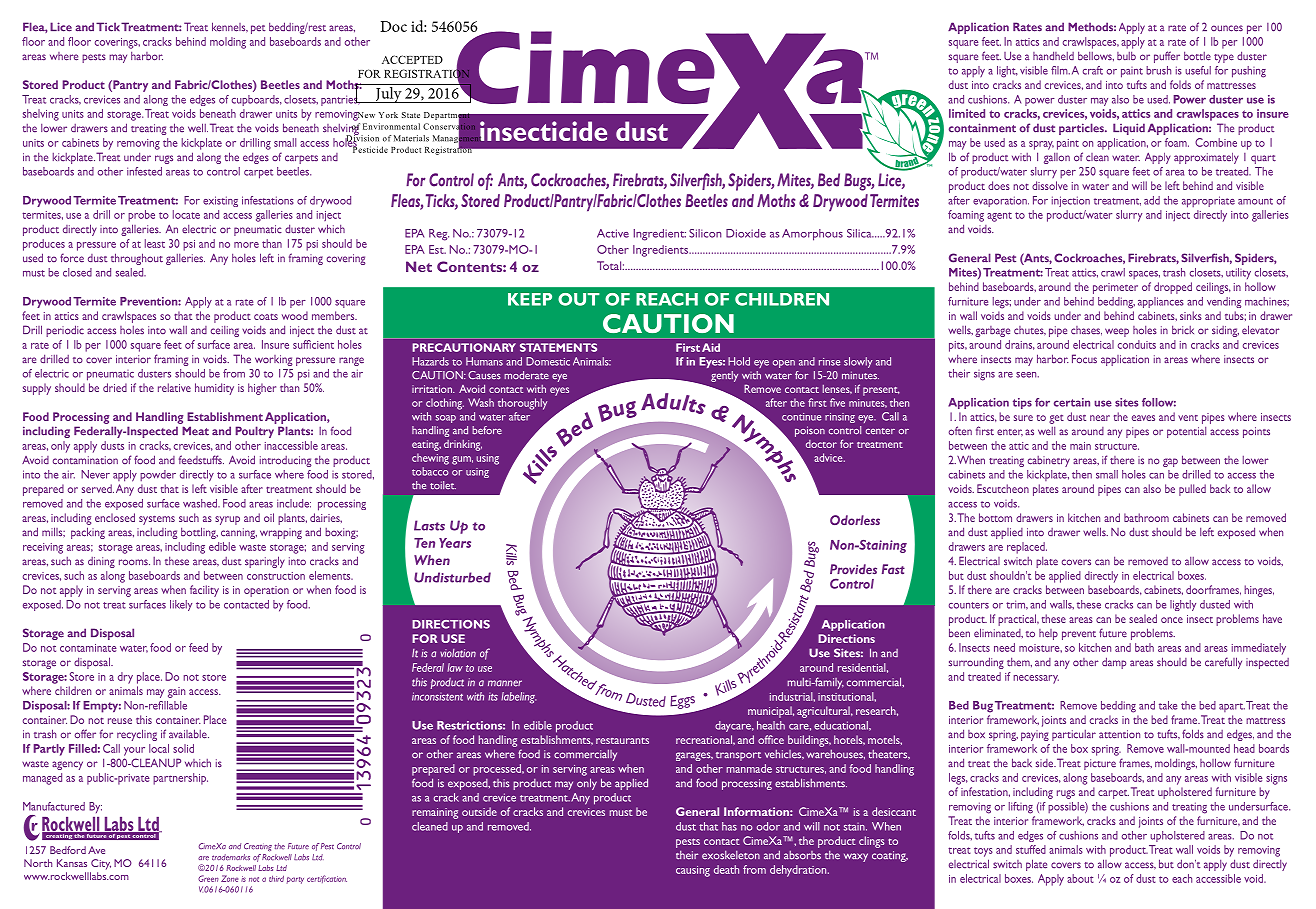 The width and height of the document is (1316, 909). Describe the element at coordinates (810, 431) in the document. I see `poison` at that location.
